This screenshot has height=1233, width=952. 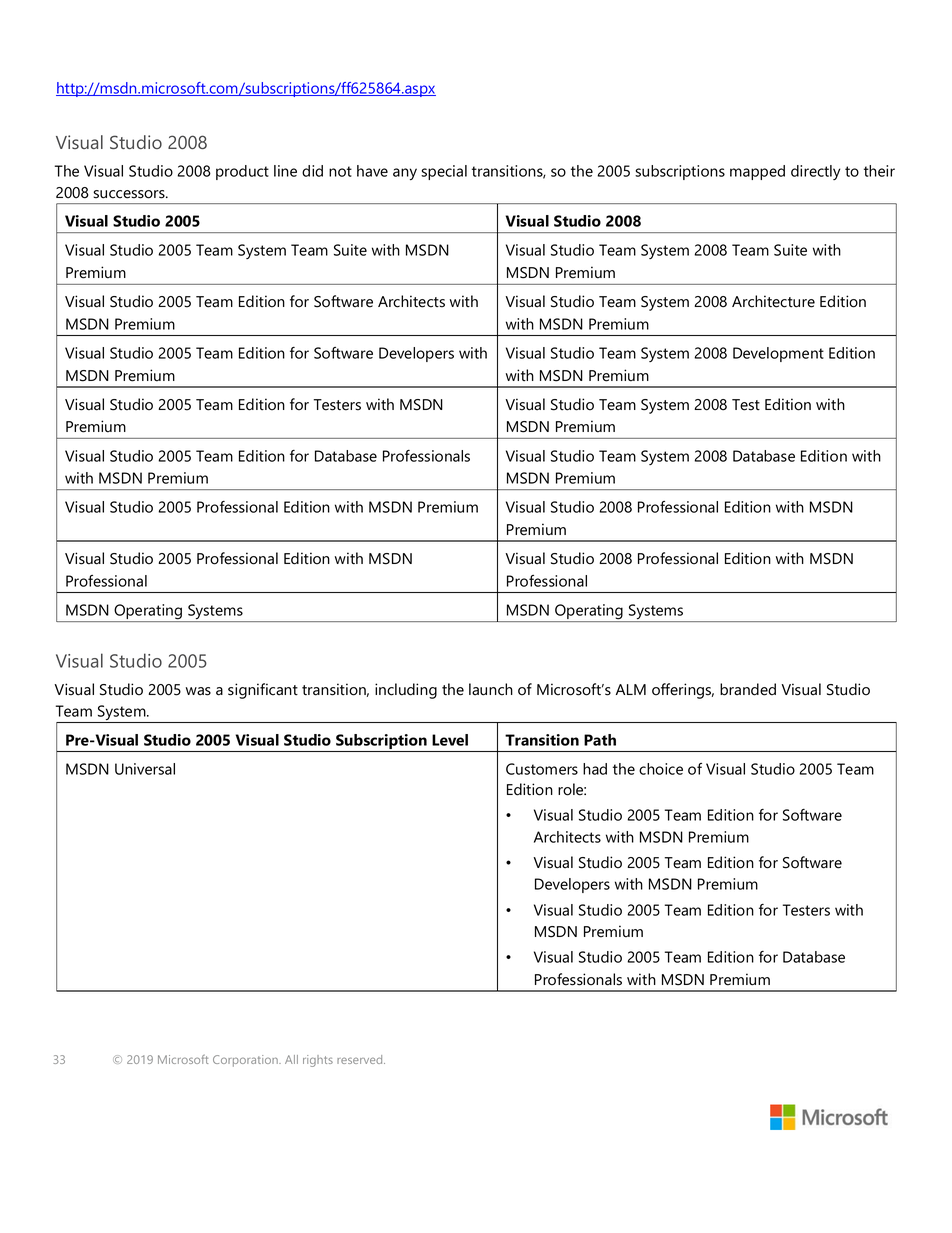 What do you see at coordinates (444, 172) in the screenshot?
I see `special` at bounding box center [444, 172].
